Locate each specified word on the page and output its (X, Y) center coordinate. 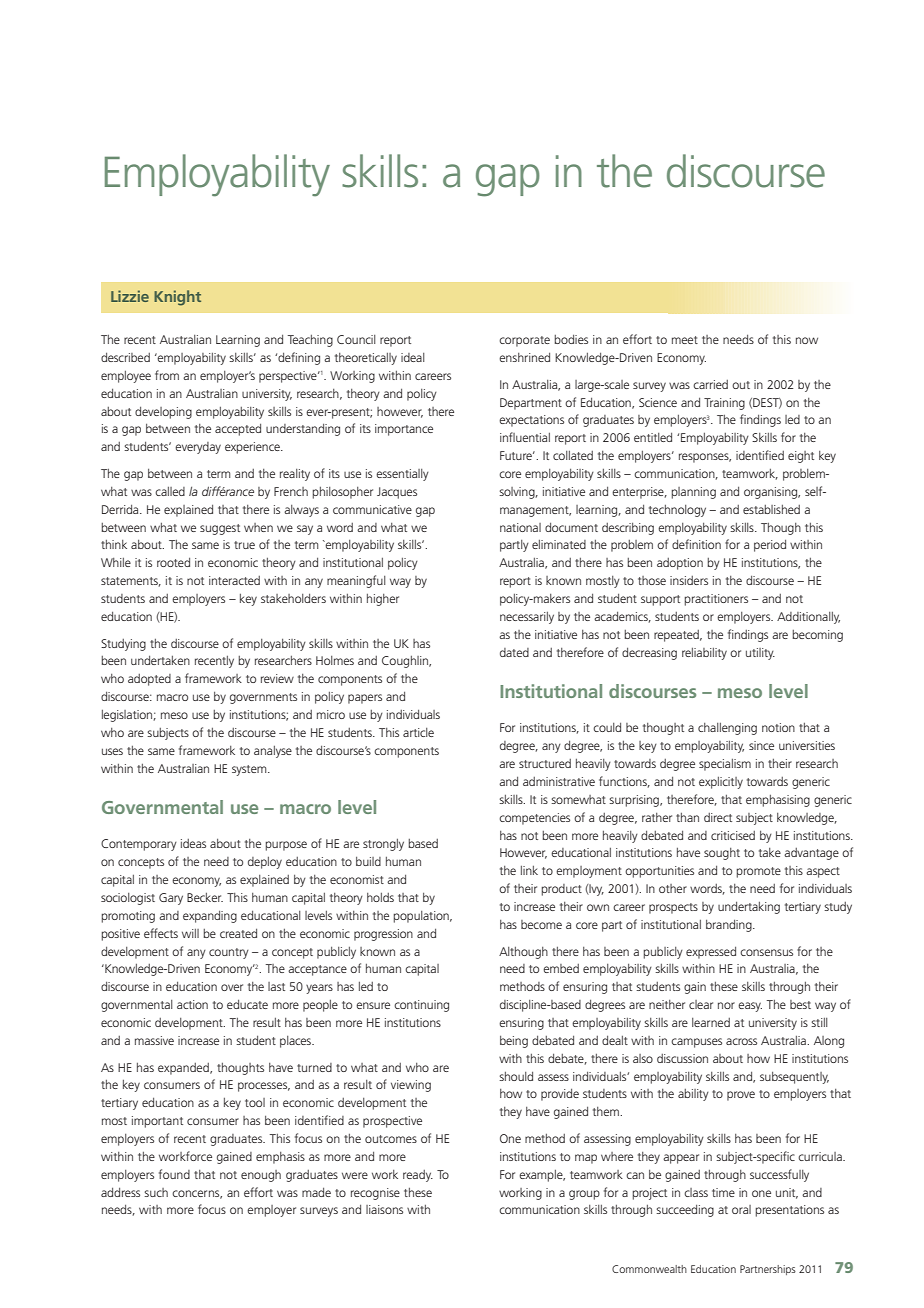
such (156, 1192)
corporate (524, 341)
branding (730, 925)
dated (514, 652)
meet (685, 340)
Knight (177, 298)
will (190, 933)
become (541, 924)
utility (760, 654)
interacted (234, 580)
